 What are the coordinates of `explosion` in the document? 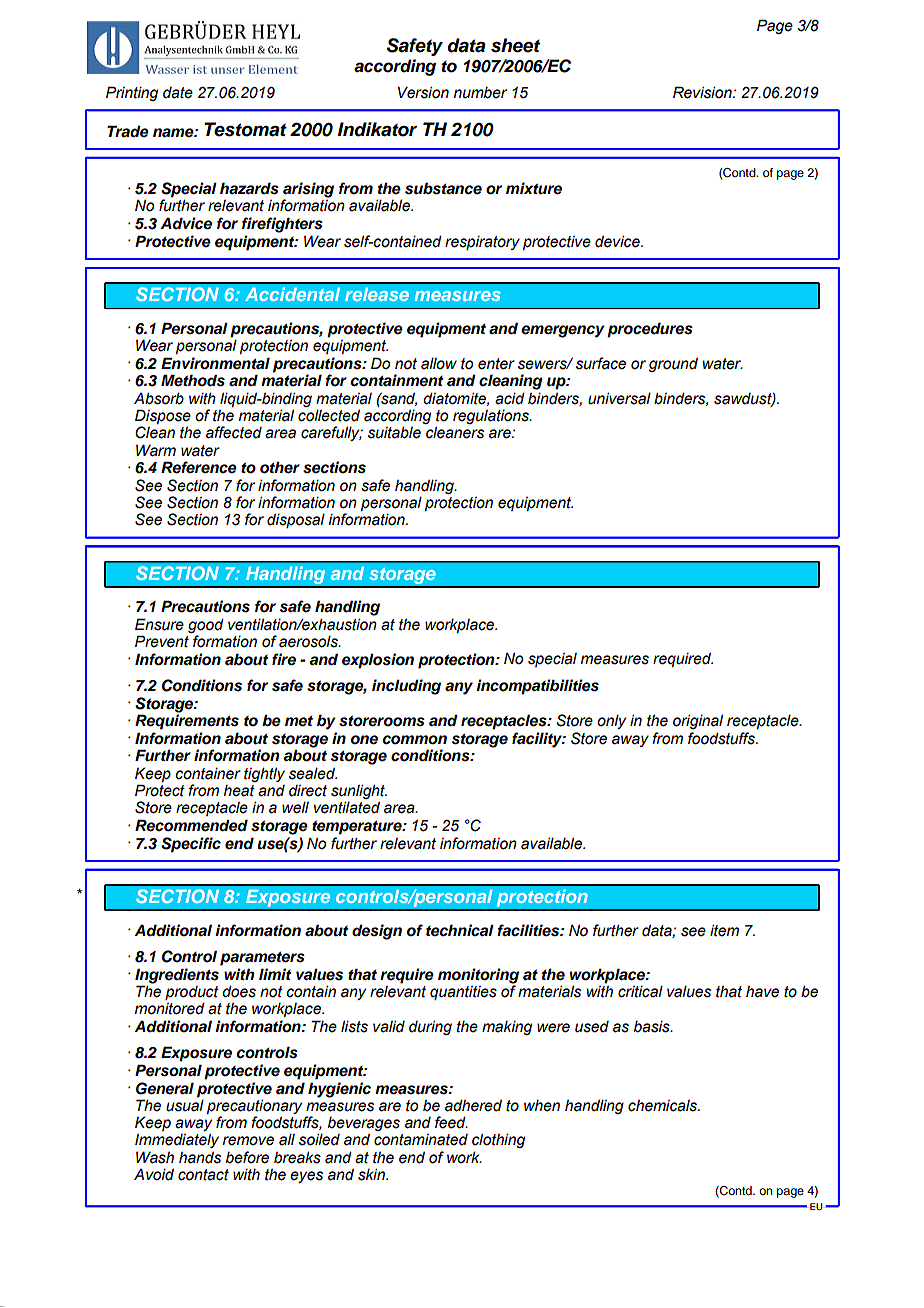 It's located at (378, 661).
